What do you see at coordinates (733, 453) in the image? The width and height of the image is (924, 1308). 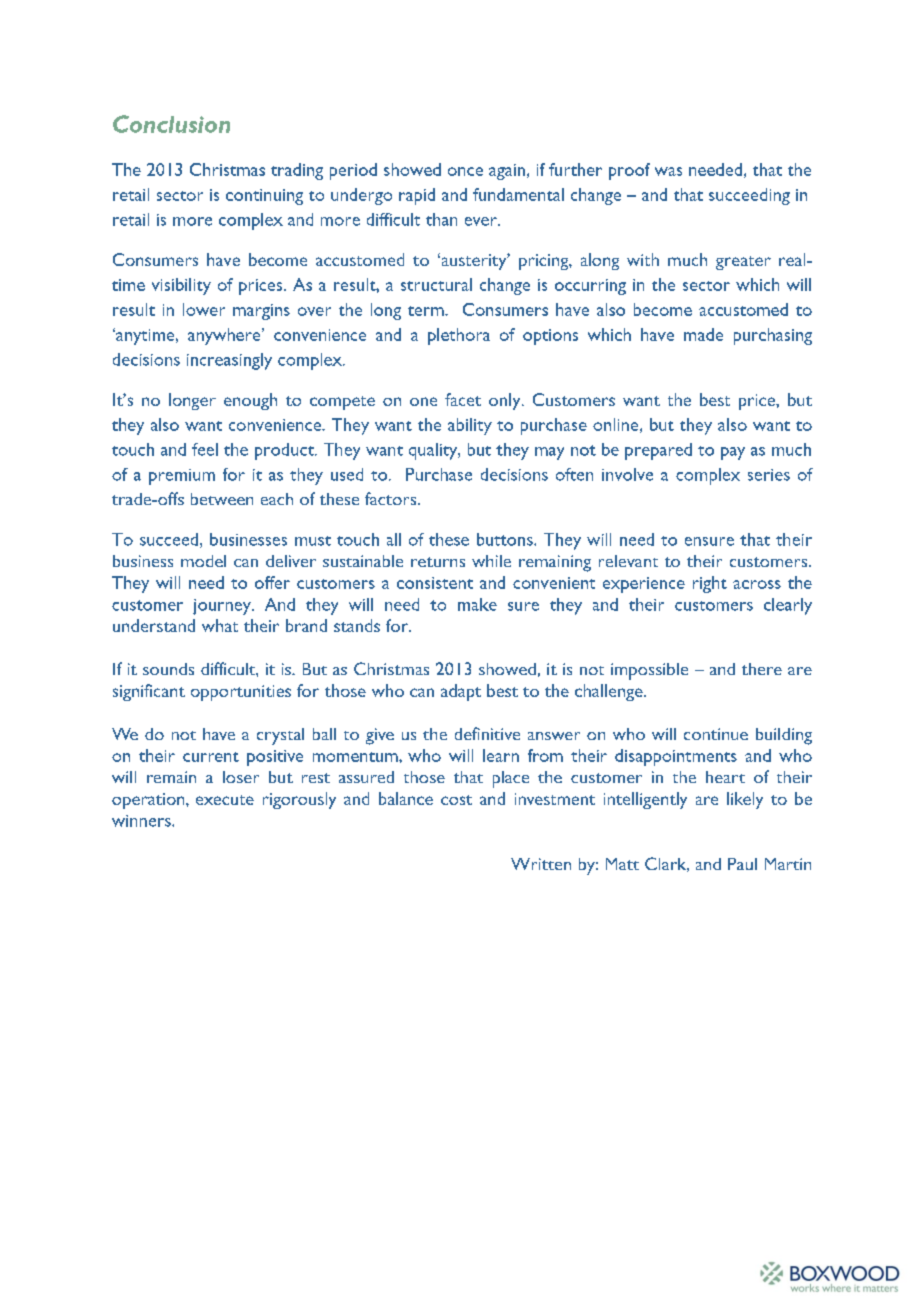 I see `pay` at bounding box center [733, 453].
